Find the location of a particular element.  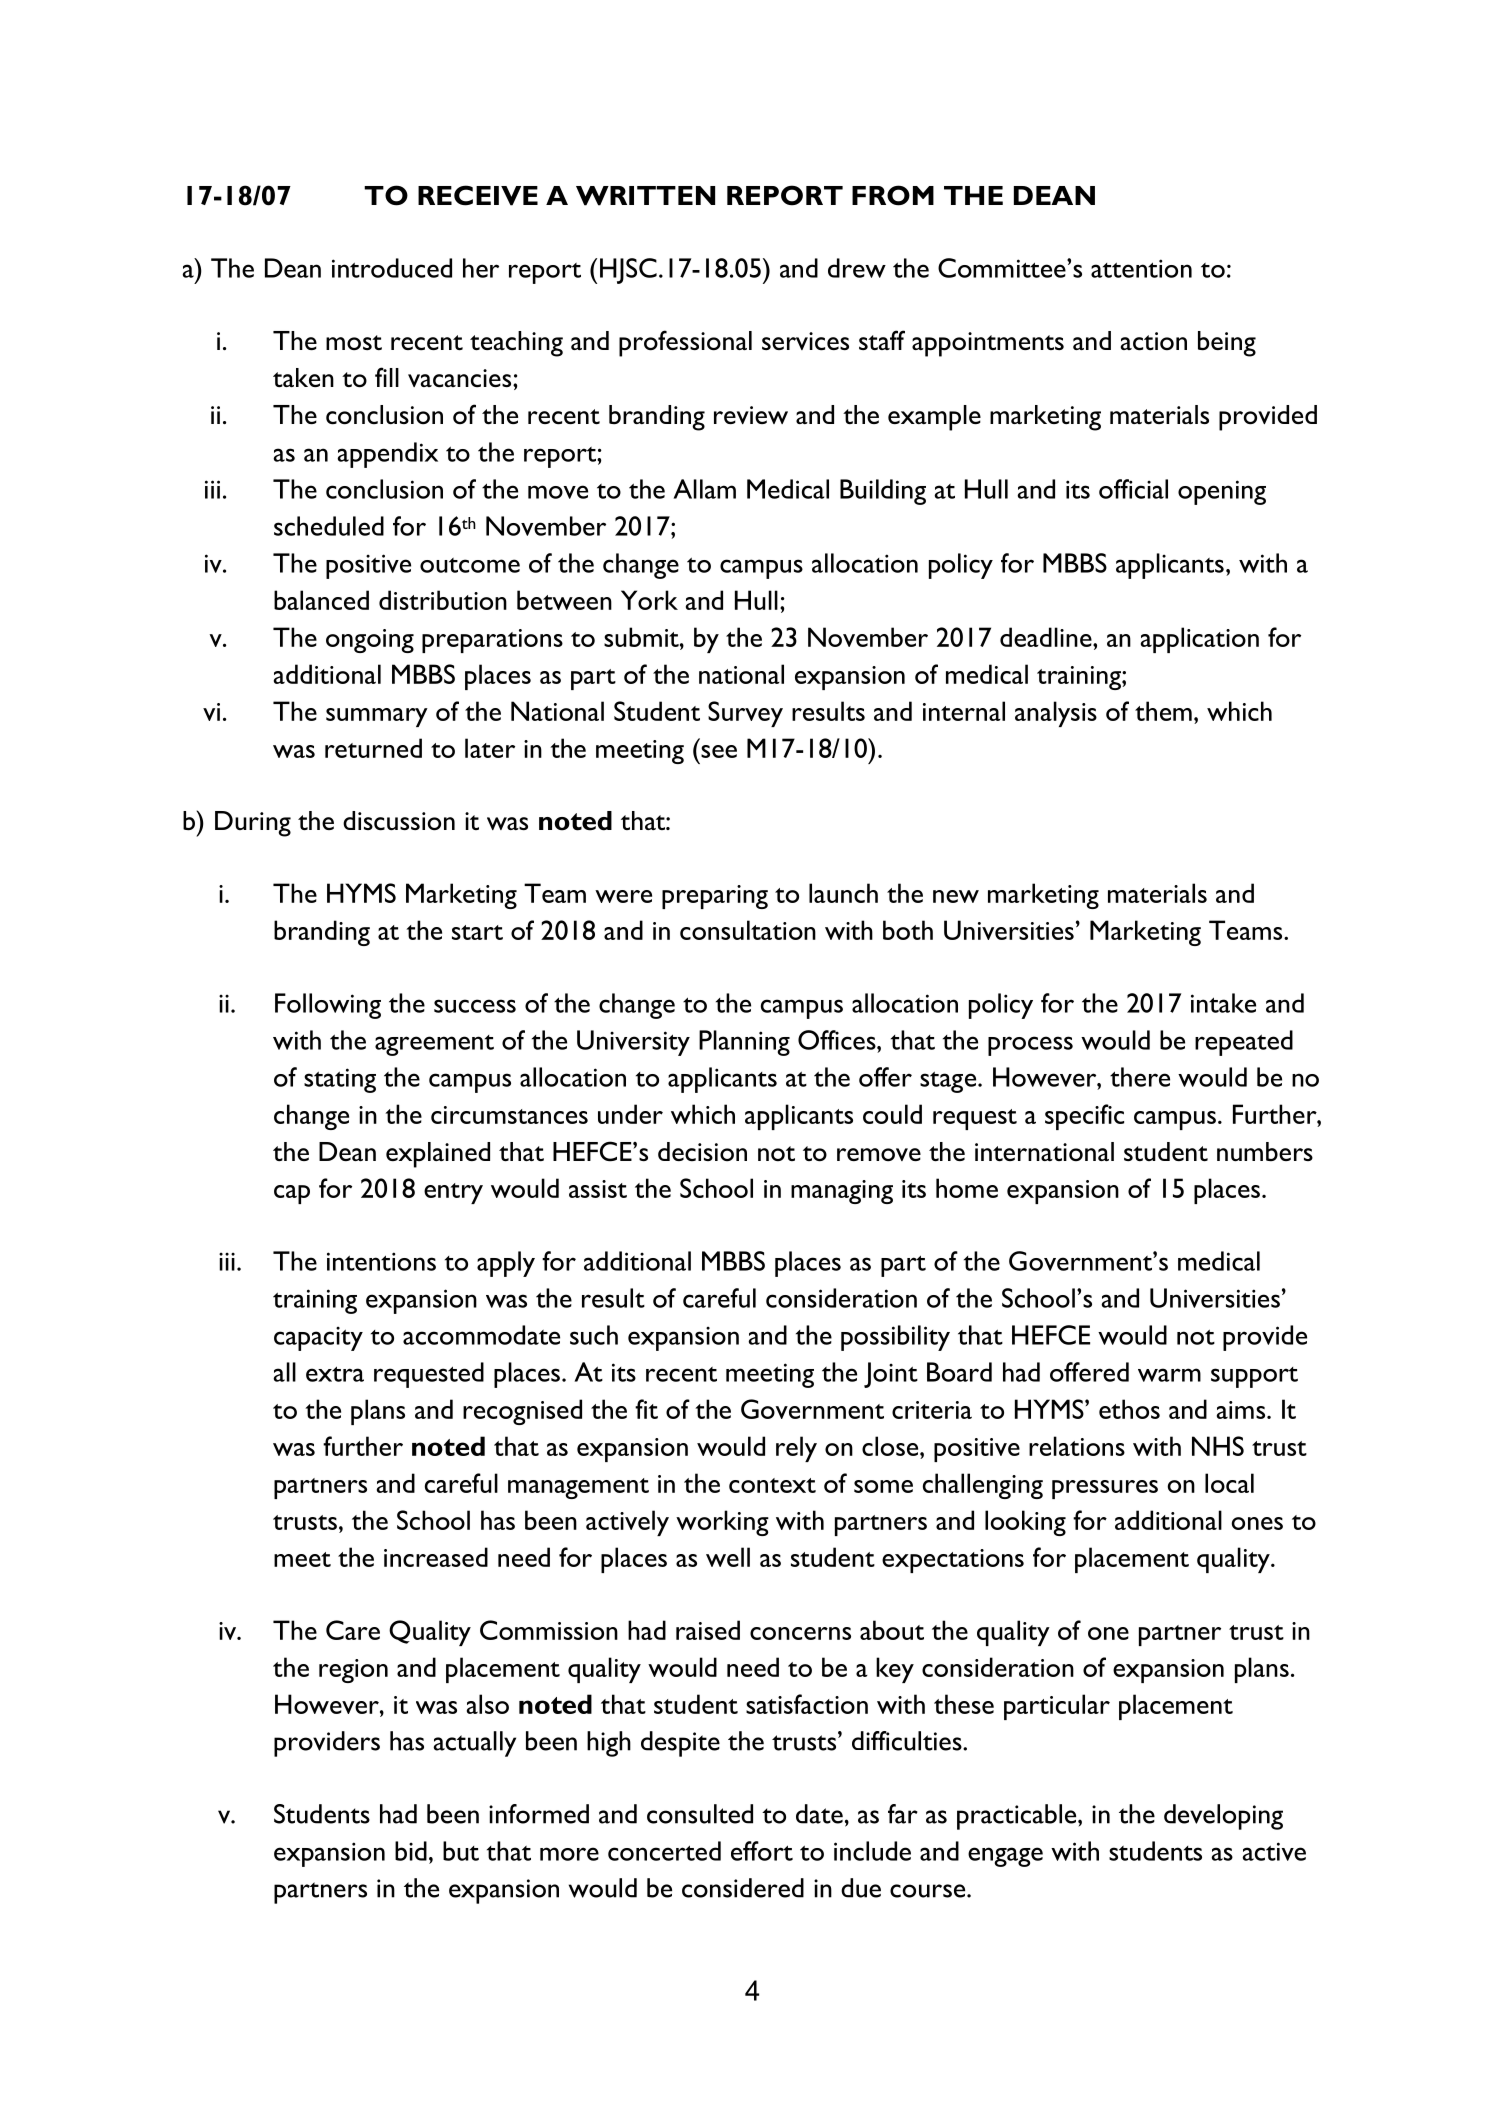

application is located at coordinates (1200, 640).
